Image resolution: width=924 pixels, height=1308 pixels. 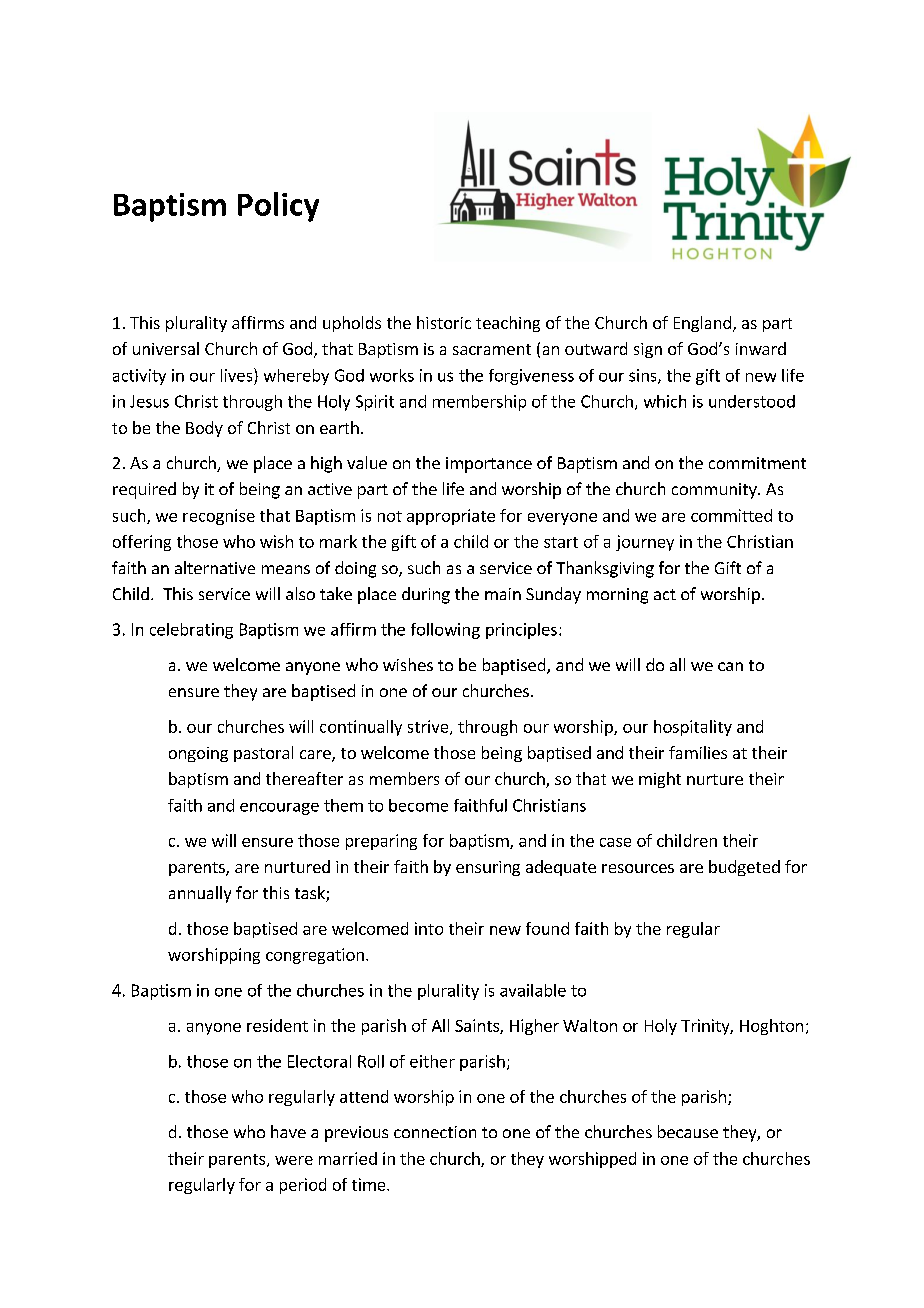 I want to click on England, so click(x=702, y=324).
